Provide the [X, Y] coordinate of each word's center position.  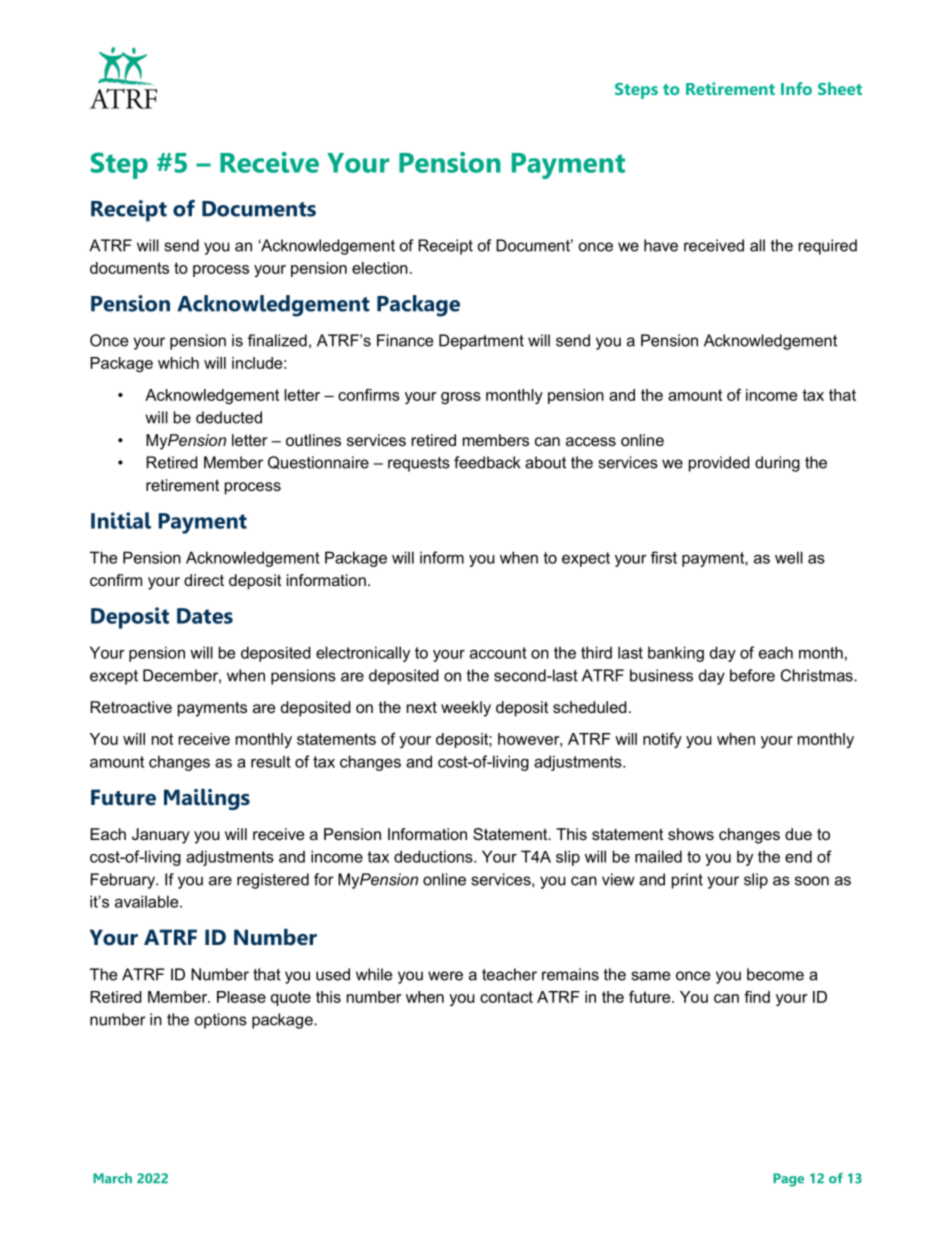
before [752, 675]
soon [812, 881]
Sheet [840, 88]
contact [506, 997]
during [777, 464]
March [112, 1178]
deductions [434, 856]
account [498, 653]
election [380, 268]
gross [461, 398]
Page [788, 1180]
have [661, 245]
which [178, 363]
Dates [205, 616]
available [148, 901]
